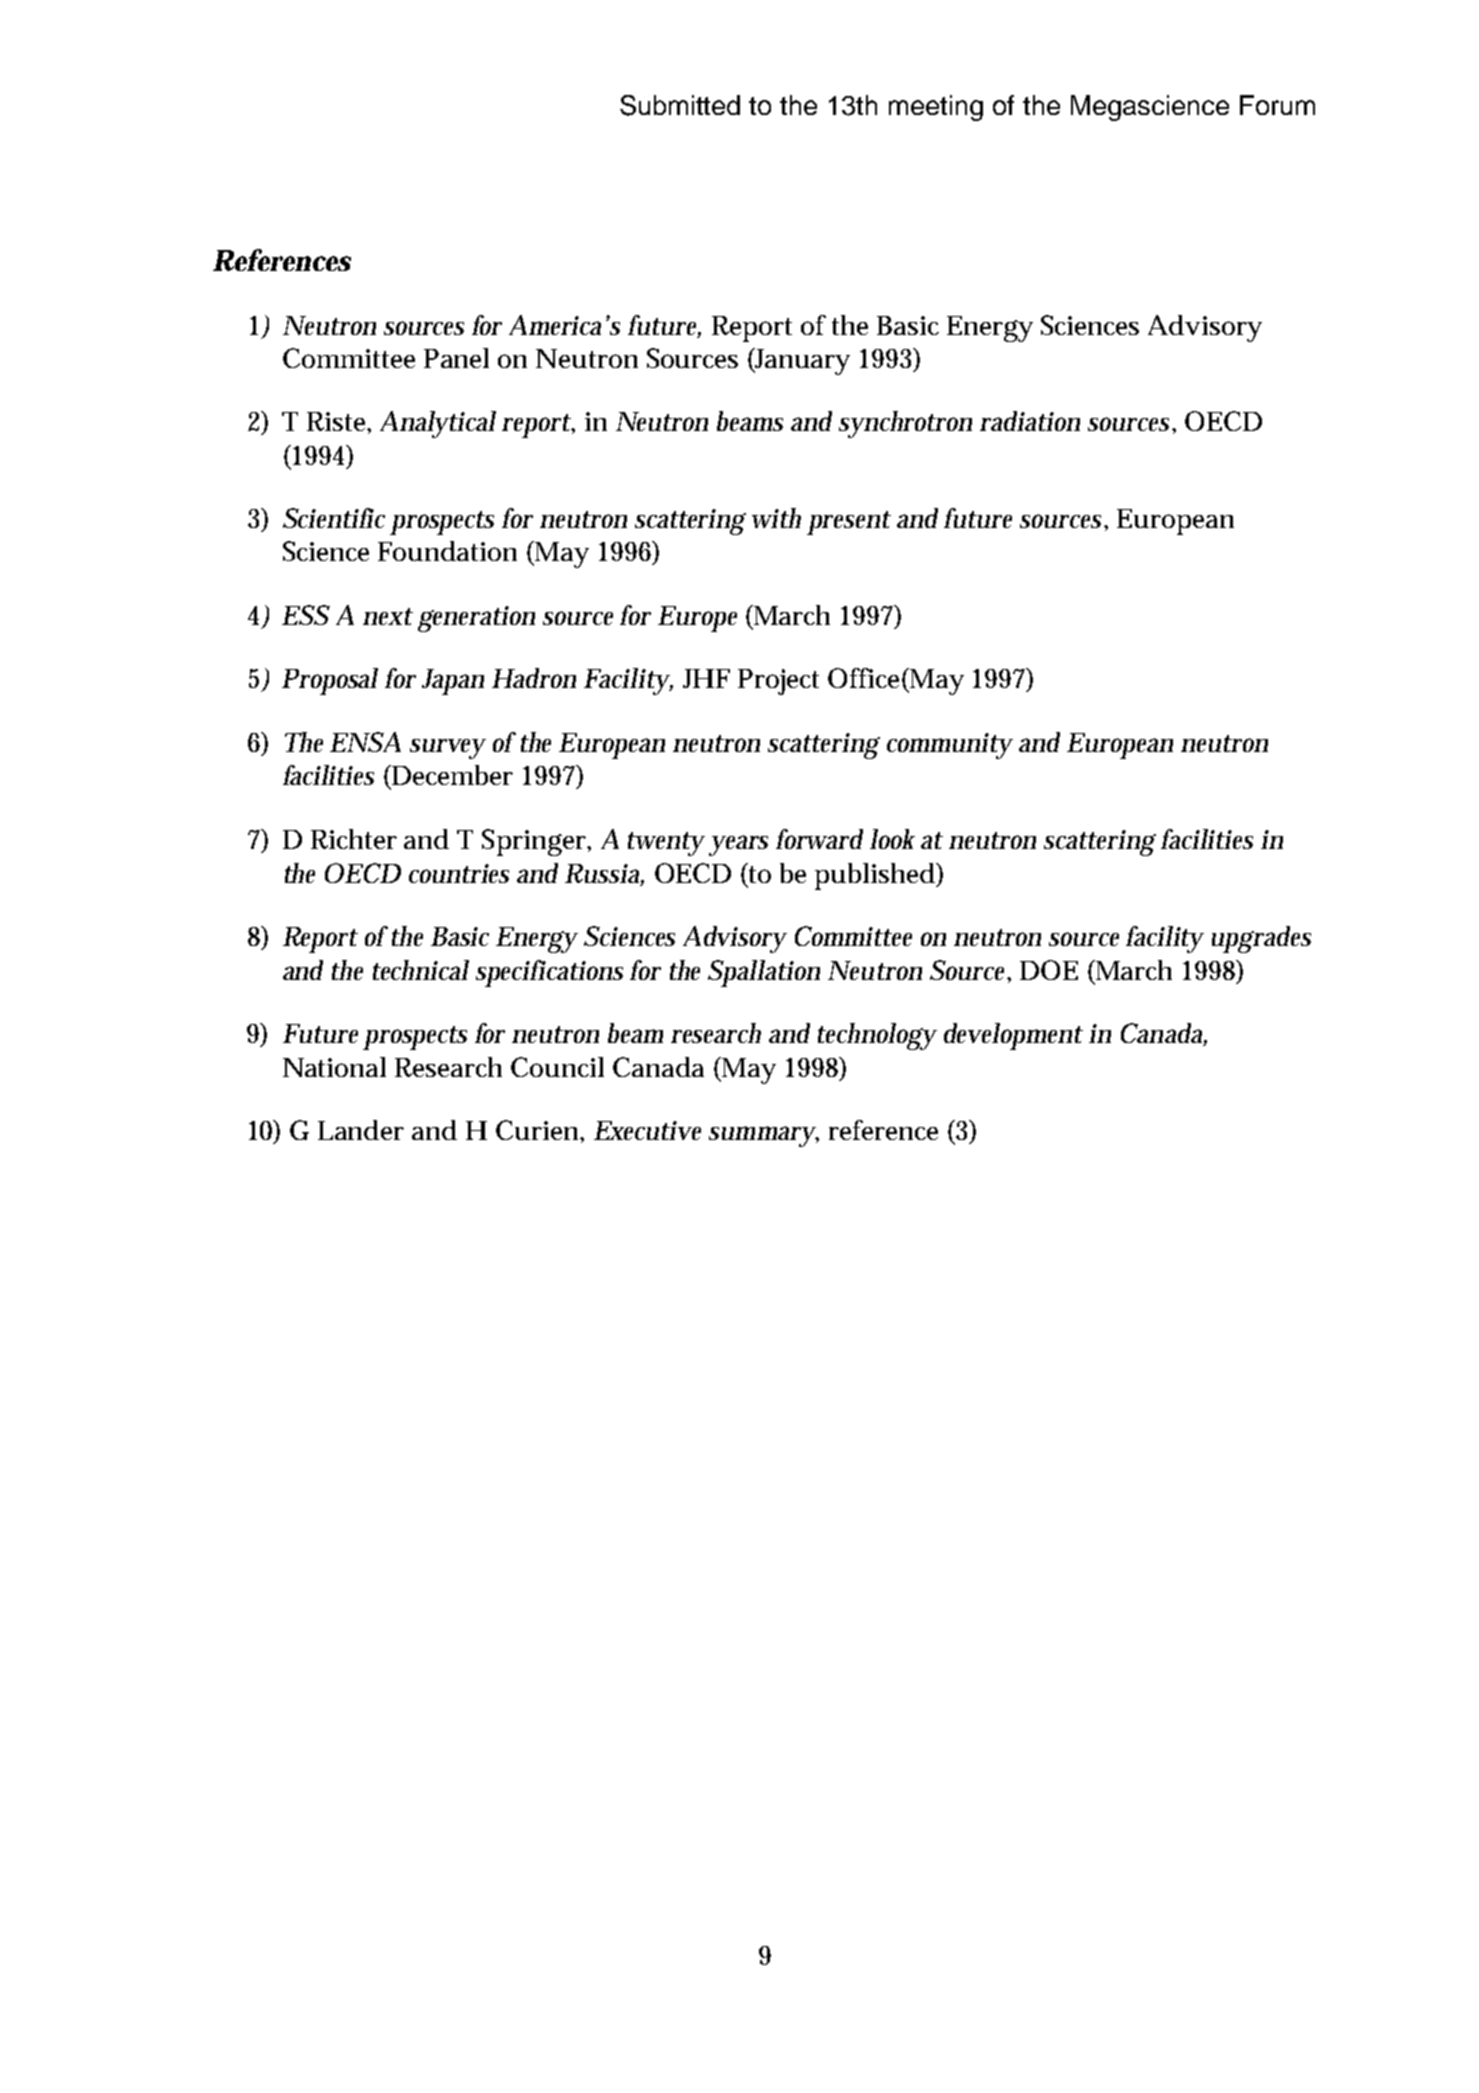 The image size is (1479, 2093). I want to click on Submitted, so click(680, 105).
